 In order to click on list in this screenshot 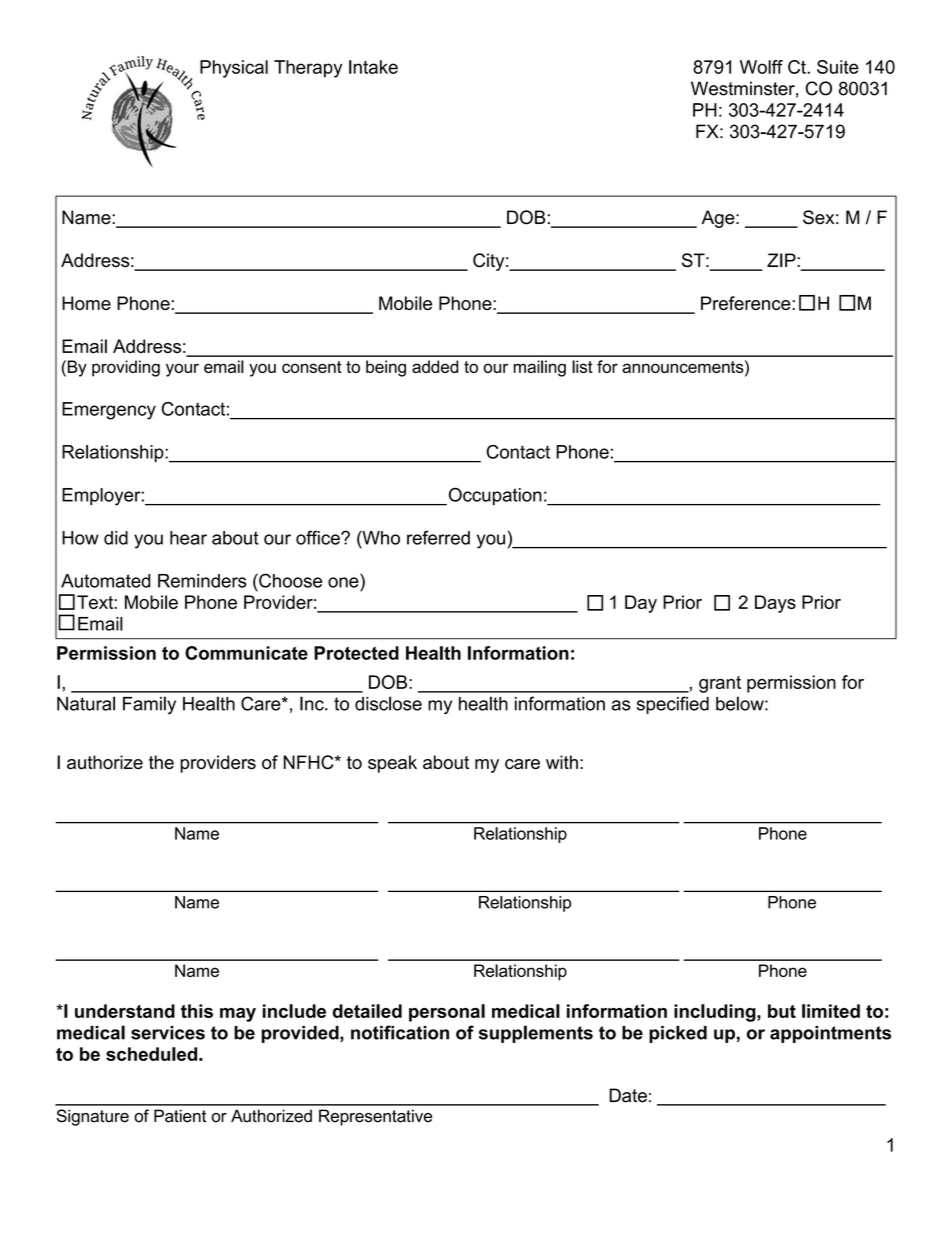, I will do `click(582, 366)`.
